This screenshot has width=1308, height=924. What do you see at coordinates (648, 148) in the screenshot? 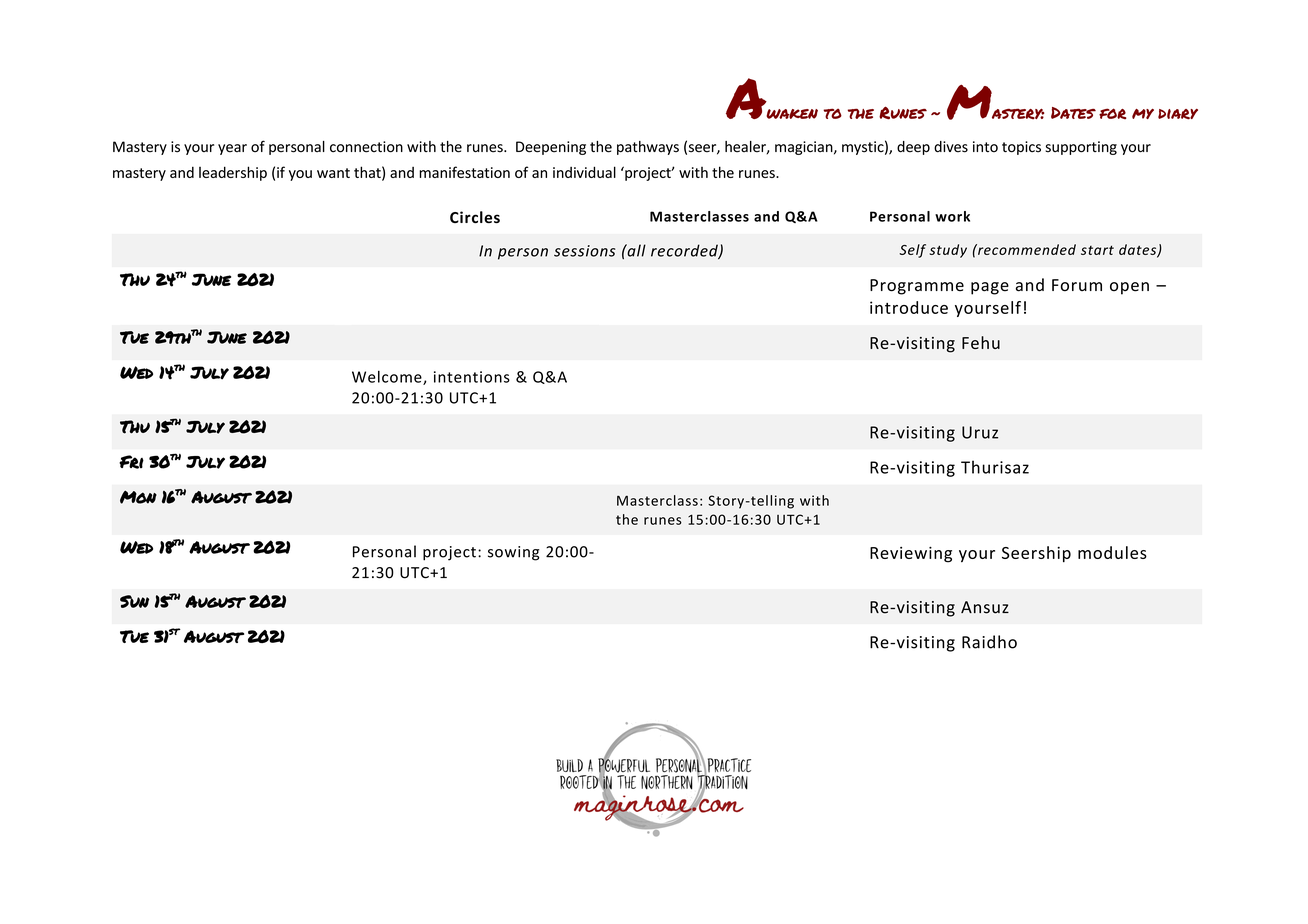
I see `pathways` at bounding box center [648, 148].
